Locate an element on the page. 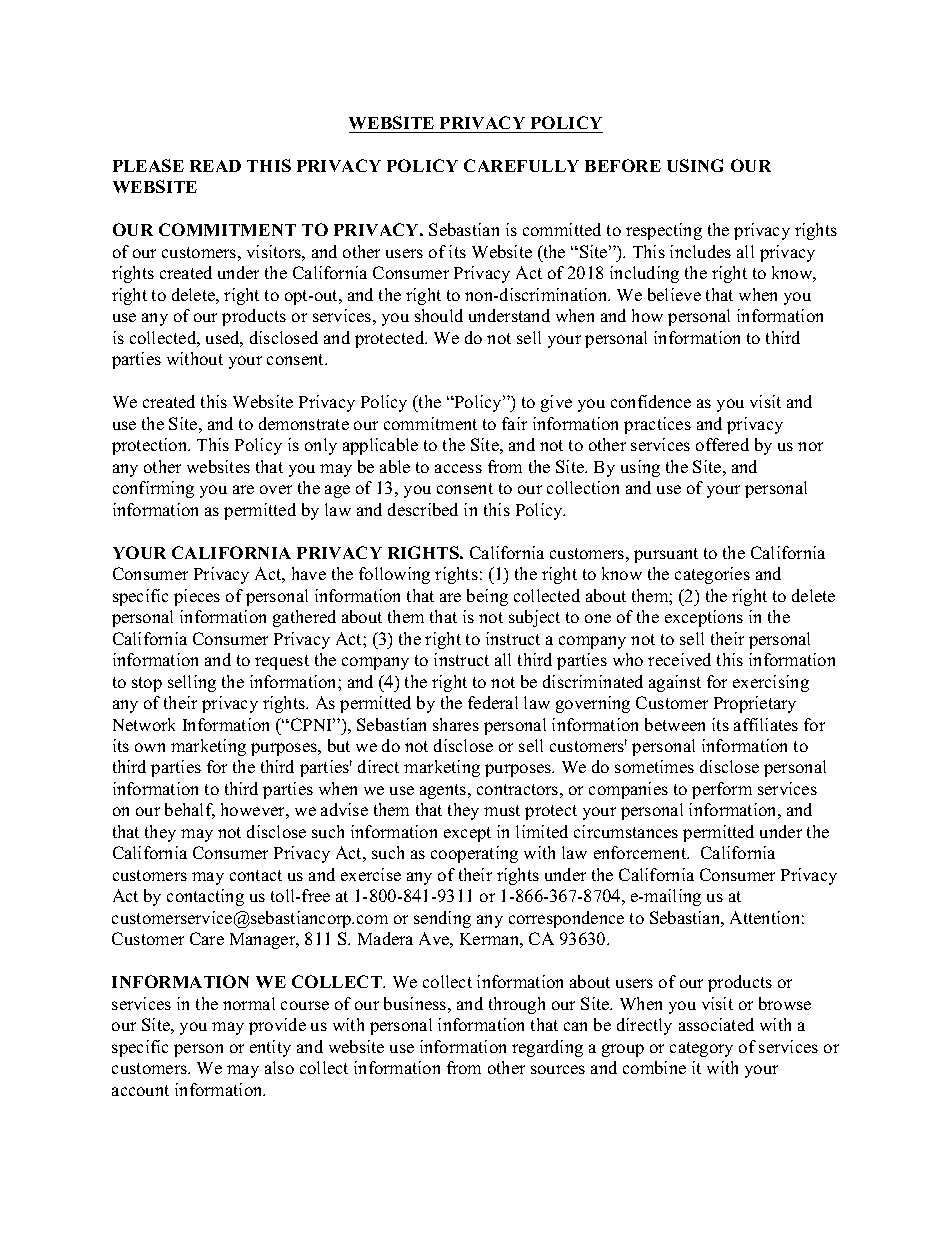 The height and width of the image is (1233, 952). pursuant is located at coordinates (666, 555).
